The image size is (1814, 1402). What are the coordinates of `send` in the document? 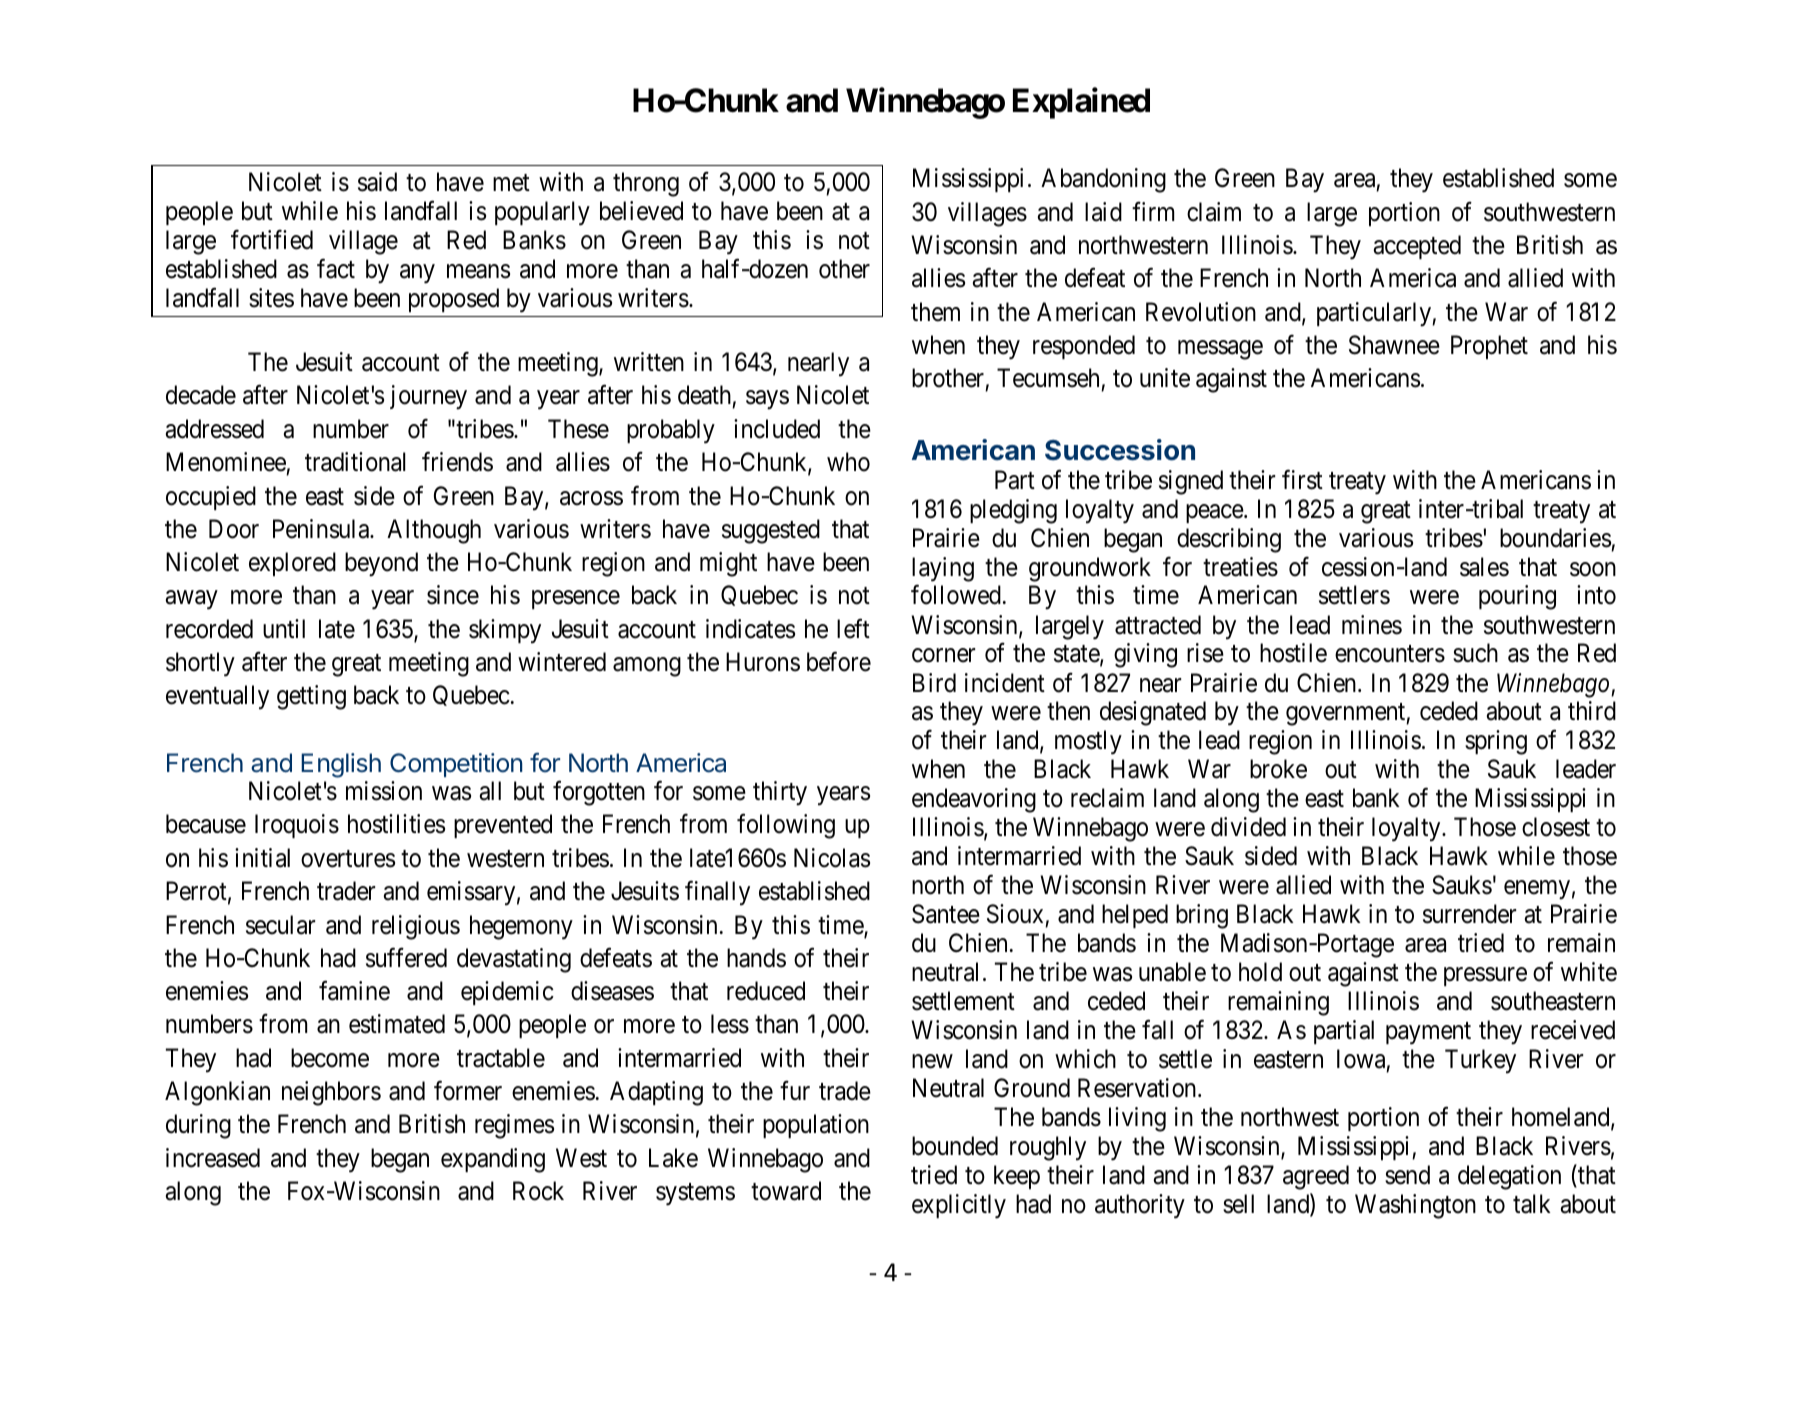 It's located at (1407, 1175).
